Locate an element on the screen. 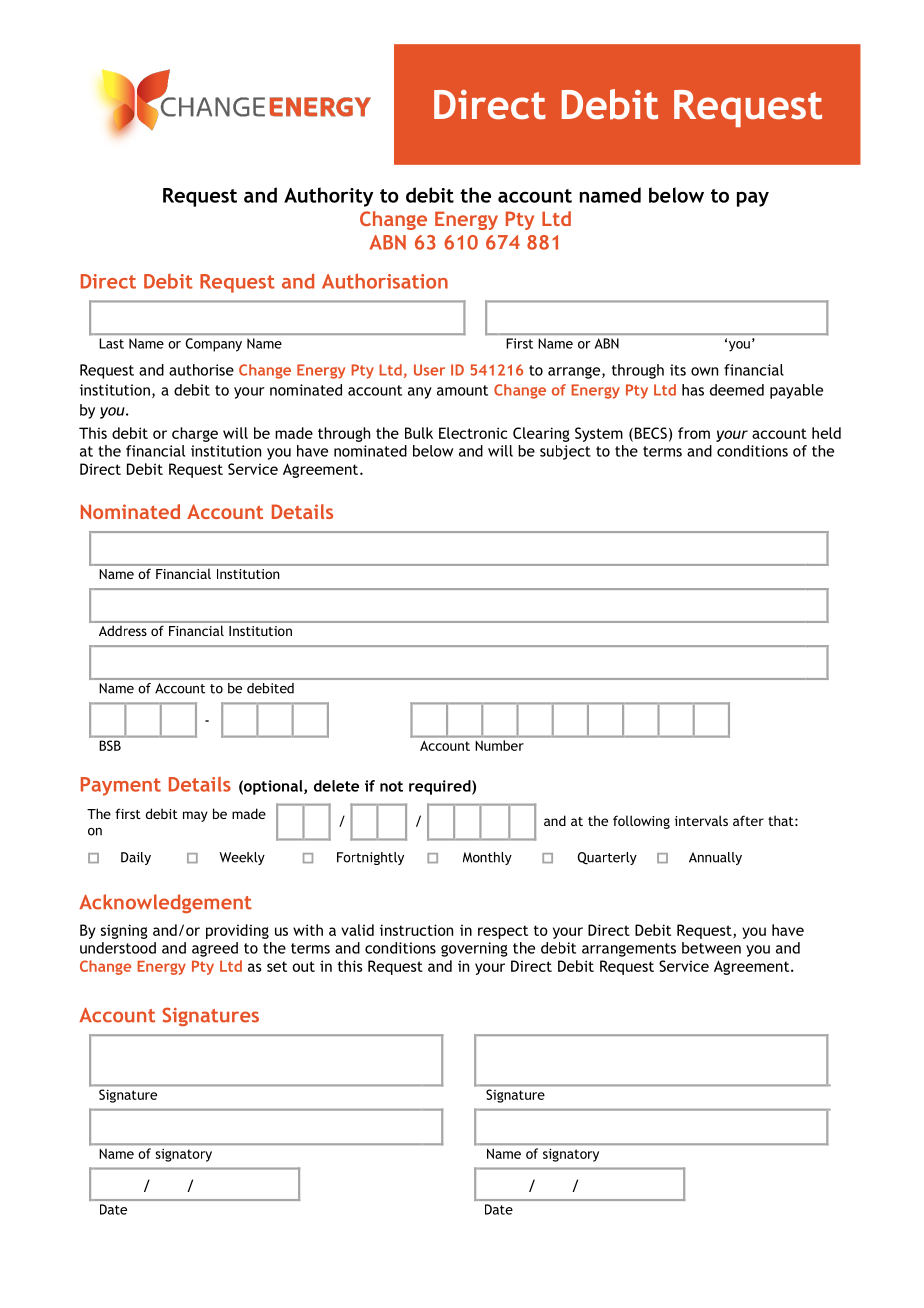 The height and width of the screenshot is (1308, 924). after is located at coordinates (748, 820).
